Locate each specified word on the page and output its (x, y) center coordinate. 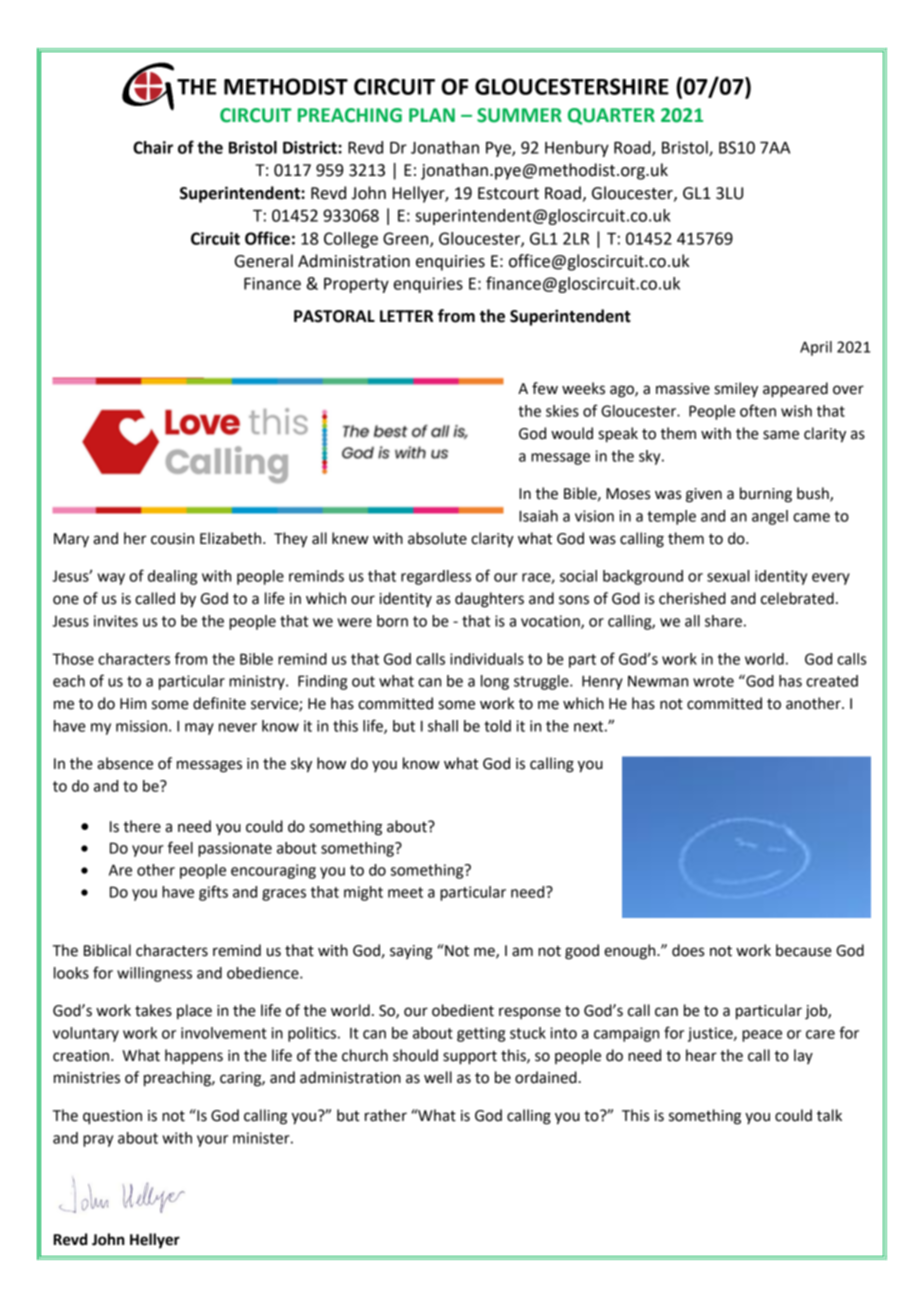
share (723, 621)
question (112, 1117)
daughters (489, 600)
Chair (153, 147)
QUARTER (611, 116)
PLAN (432, 115)
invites (116, 621)
